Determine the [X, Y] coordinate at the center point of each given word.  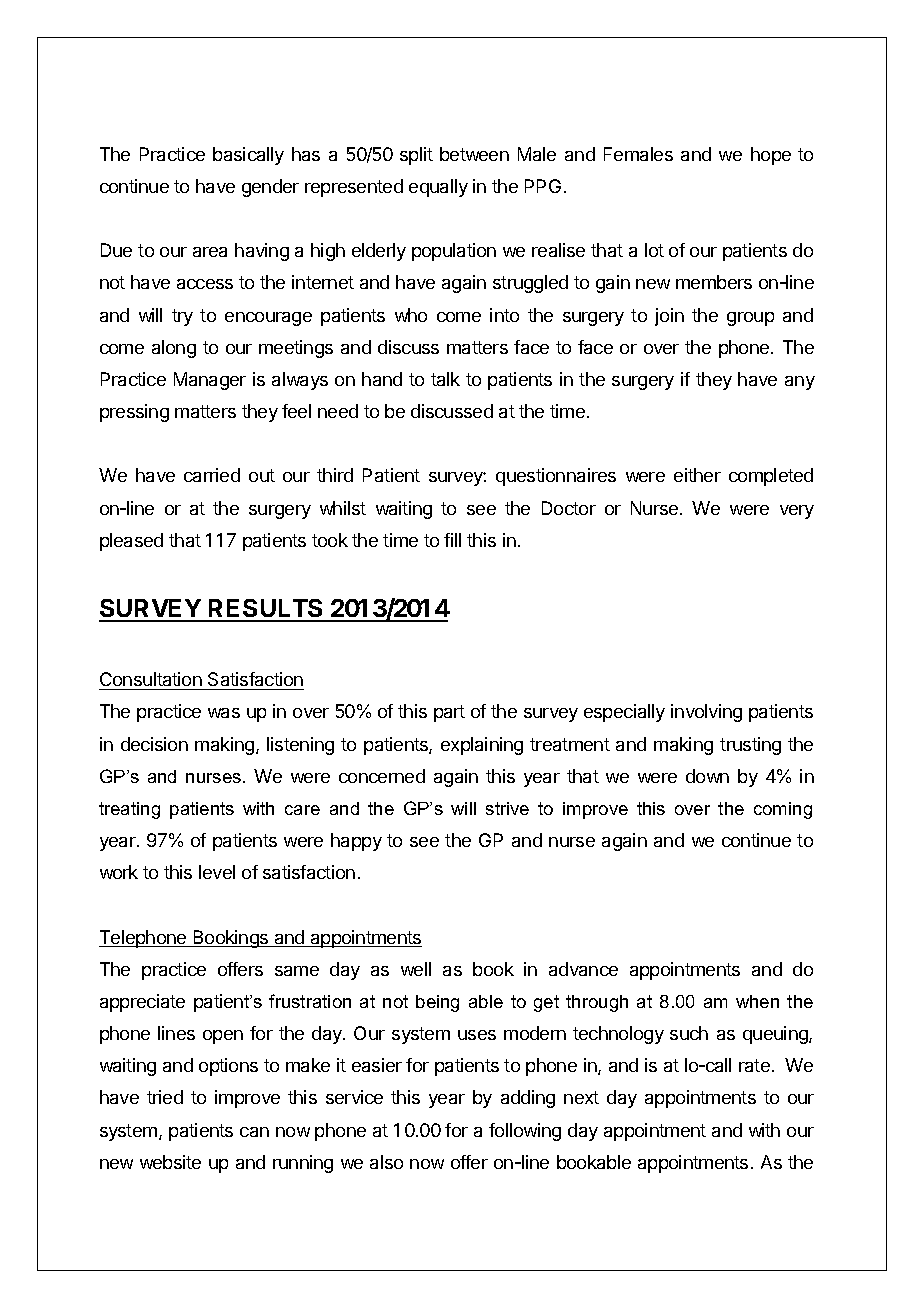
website [170, 1162]
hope [771, 156]
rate [754, 1065]
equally [438, 188]
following [525, 1132]
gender [270, 188]
